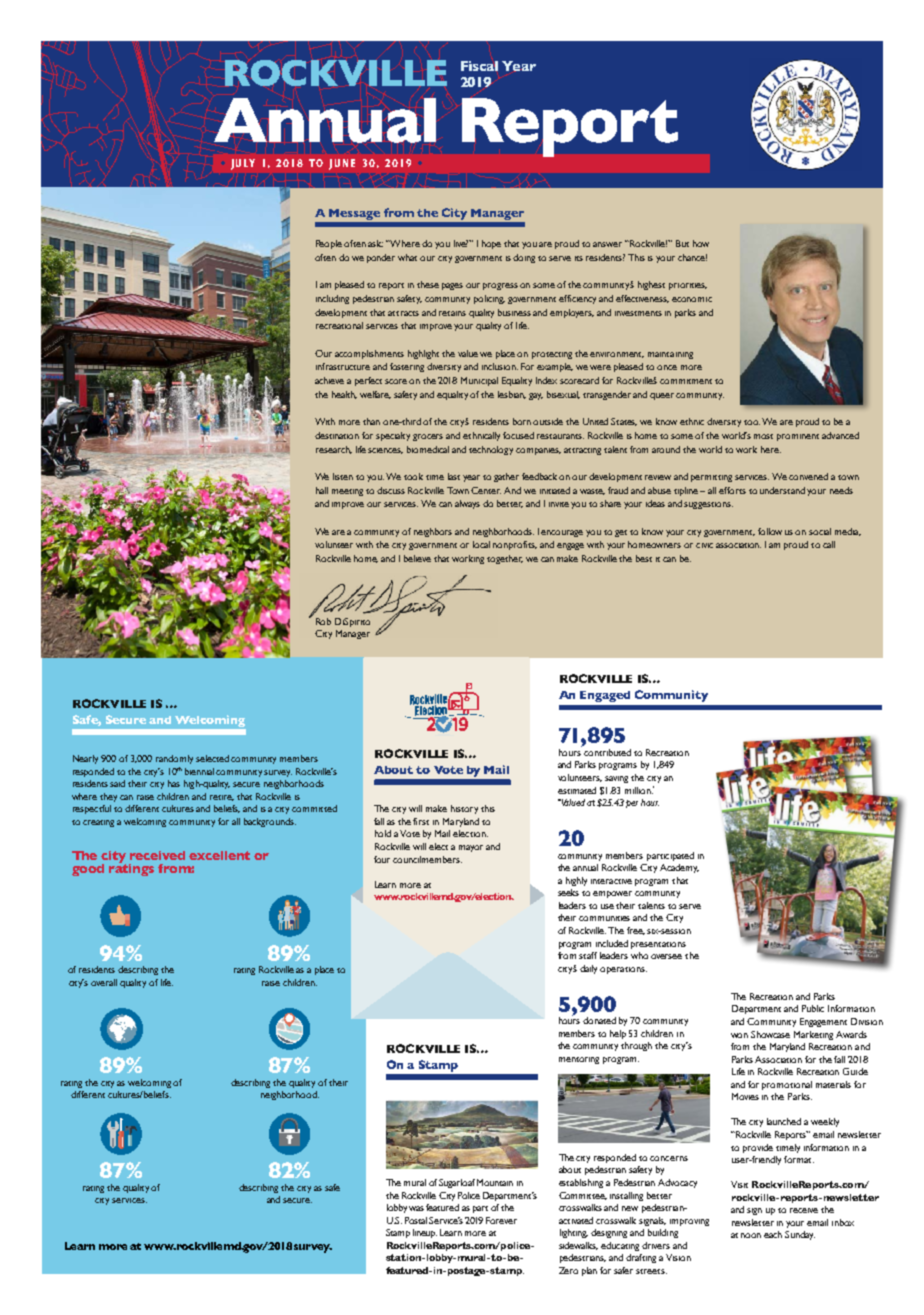 This image has height=1315, width=924. Describe the element at coordinates (416, 1220) in the image. I see `Postal` at that location.
